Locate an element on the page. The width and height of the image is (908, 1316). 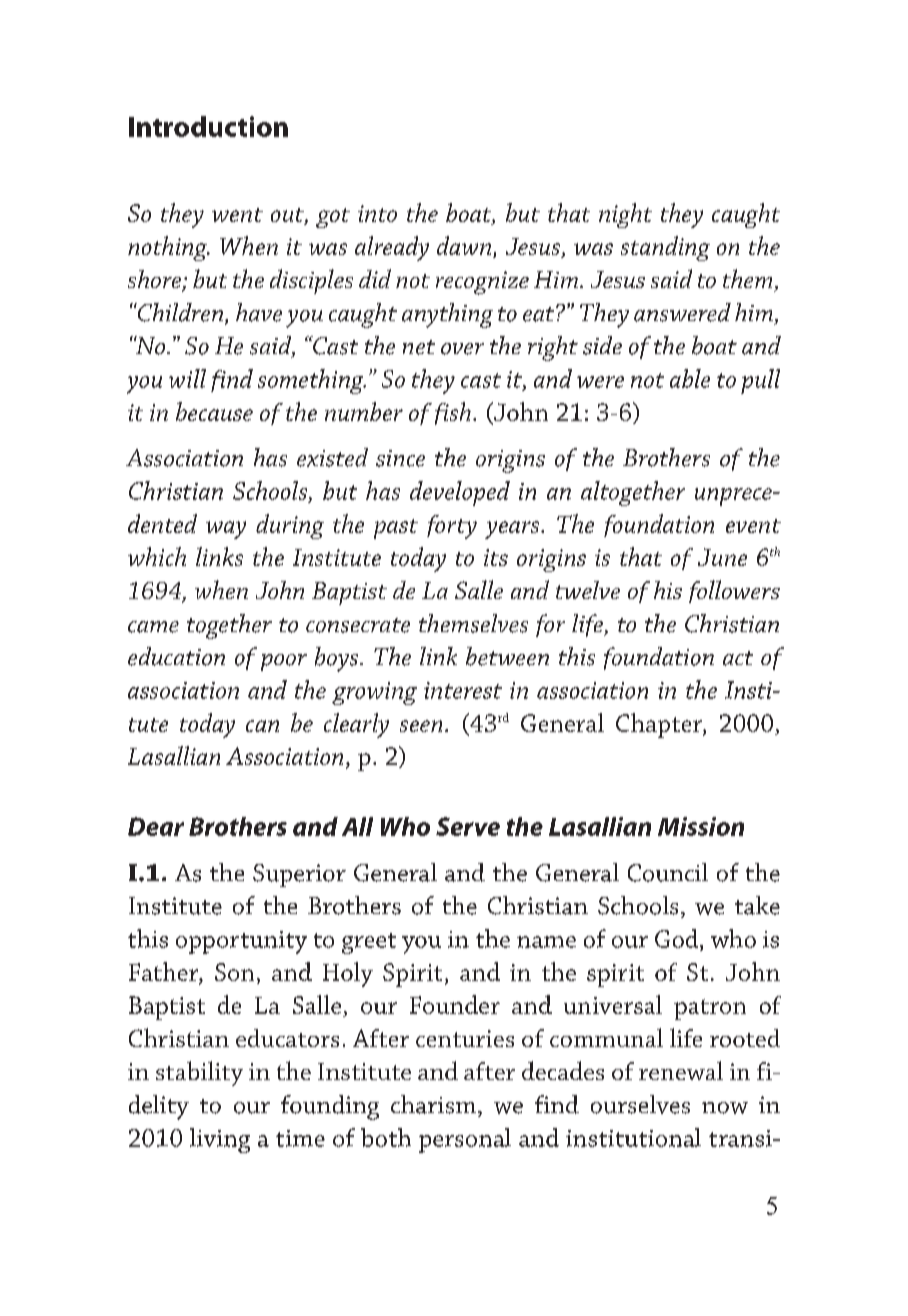
act is located at coordinates (738, 658).
